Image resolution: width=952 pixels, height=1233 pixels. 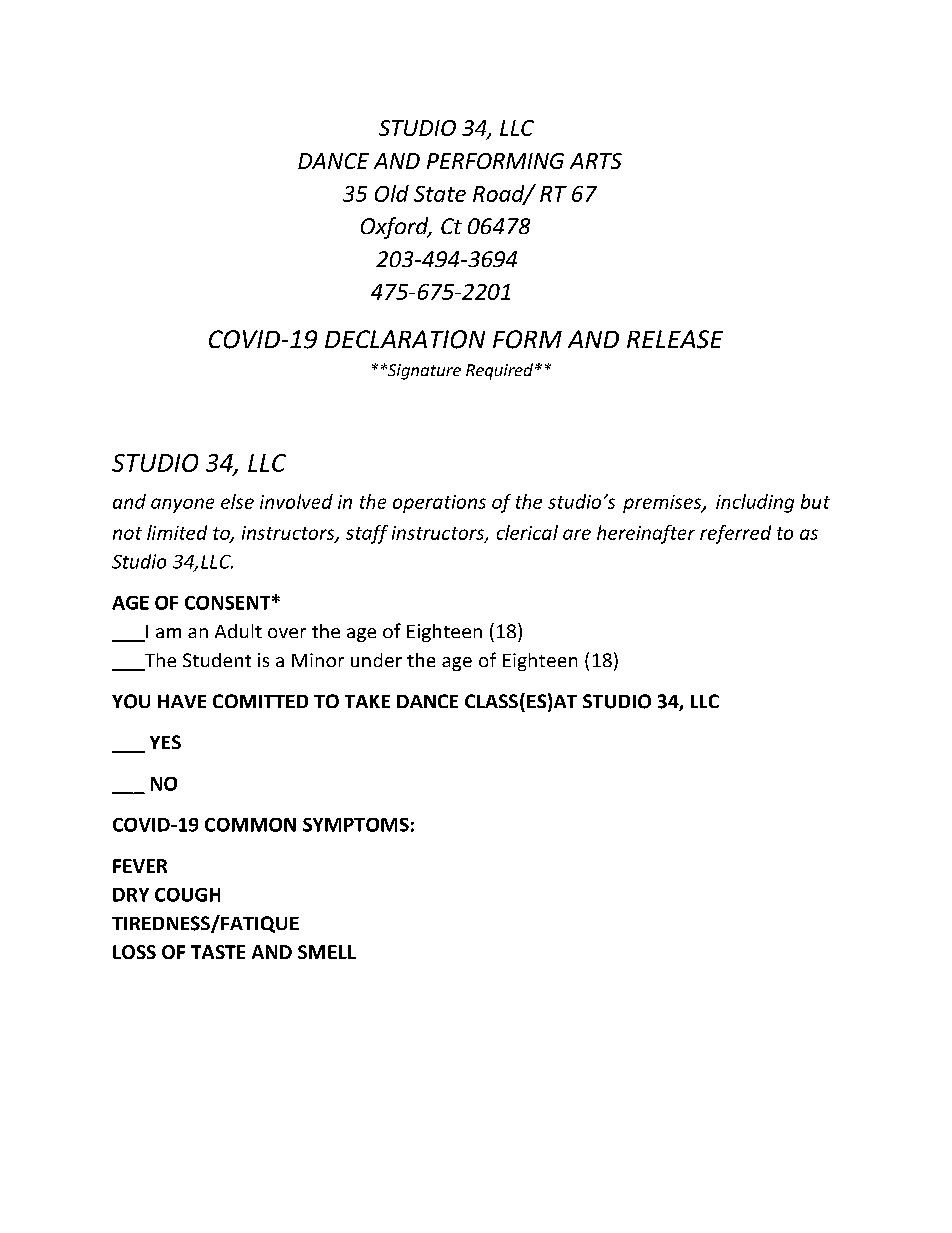 What do you see at coordinates (356, 825) in the screenshot?
I see `SYMPTOMS` at bounding box center [356, 825].
